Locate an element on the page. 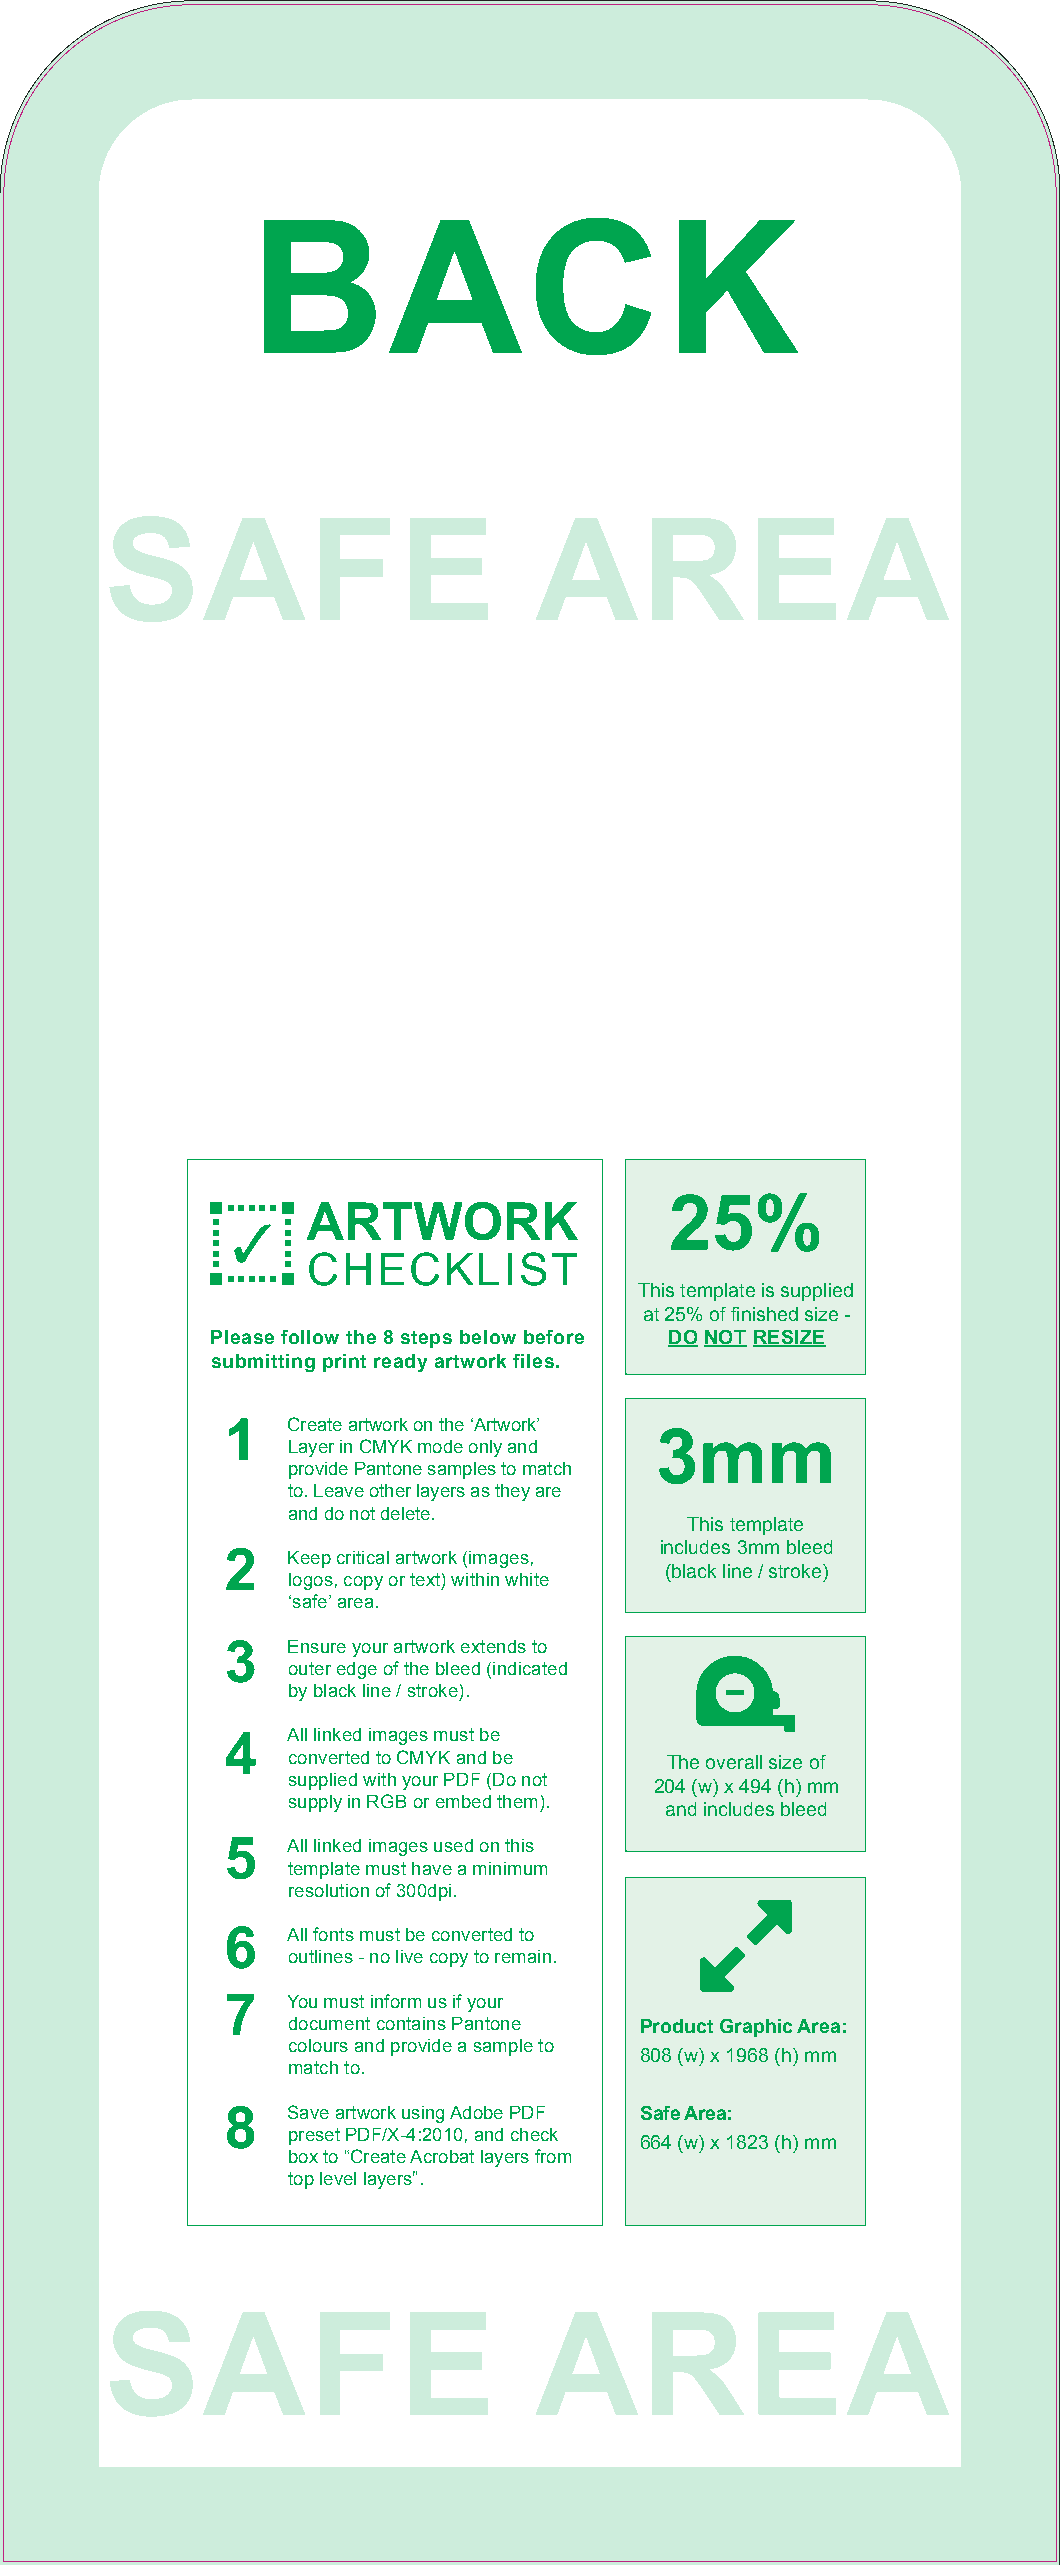  they is located at coordinates (512, 1492).
